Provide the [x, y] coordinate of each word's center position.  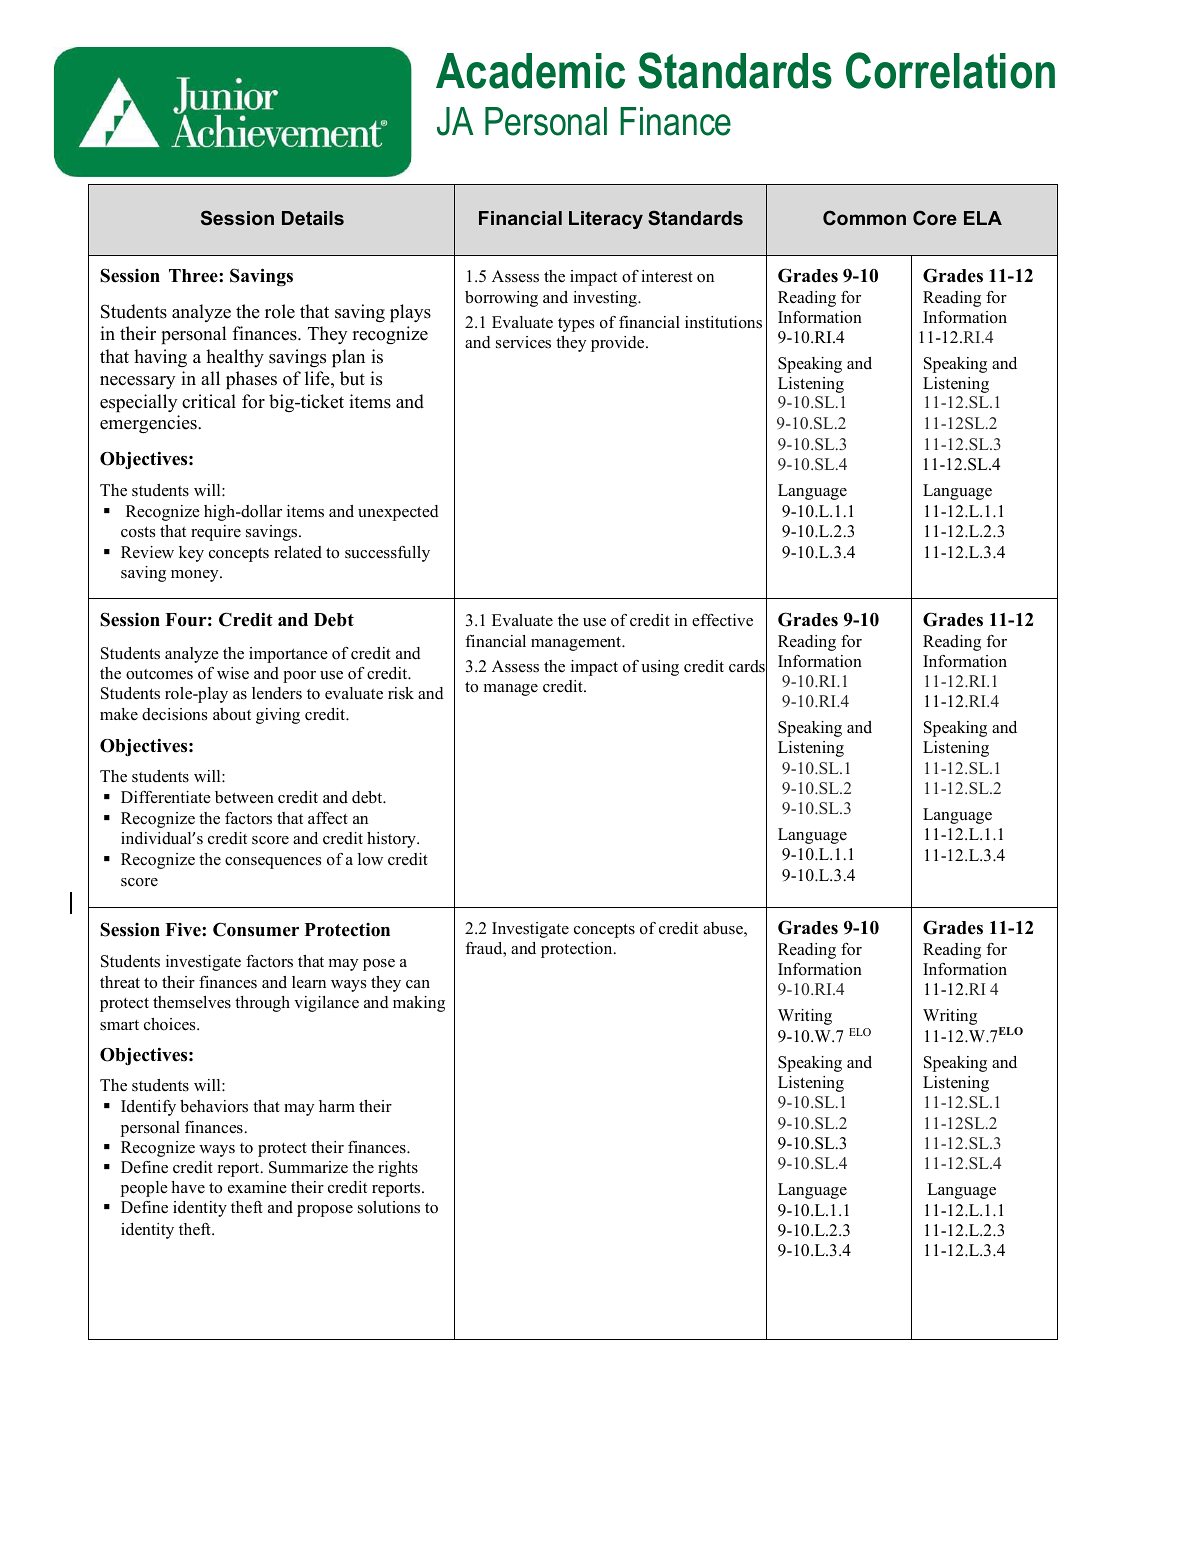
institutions [723, 322]
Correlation [950, 70]
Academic [530, 71]
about [232, 714]
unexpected [398, 513]
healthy [235, 358]
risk [401, 693]
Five [184, 930]
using [660, 668]
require [216, 533]
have [188, 1187]
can [418, 984]
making [419, 1004]
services [523, 342]
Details [313, 218]
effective [722, 620]
